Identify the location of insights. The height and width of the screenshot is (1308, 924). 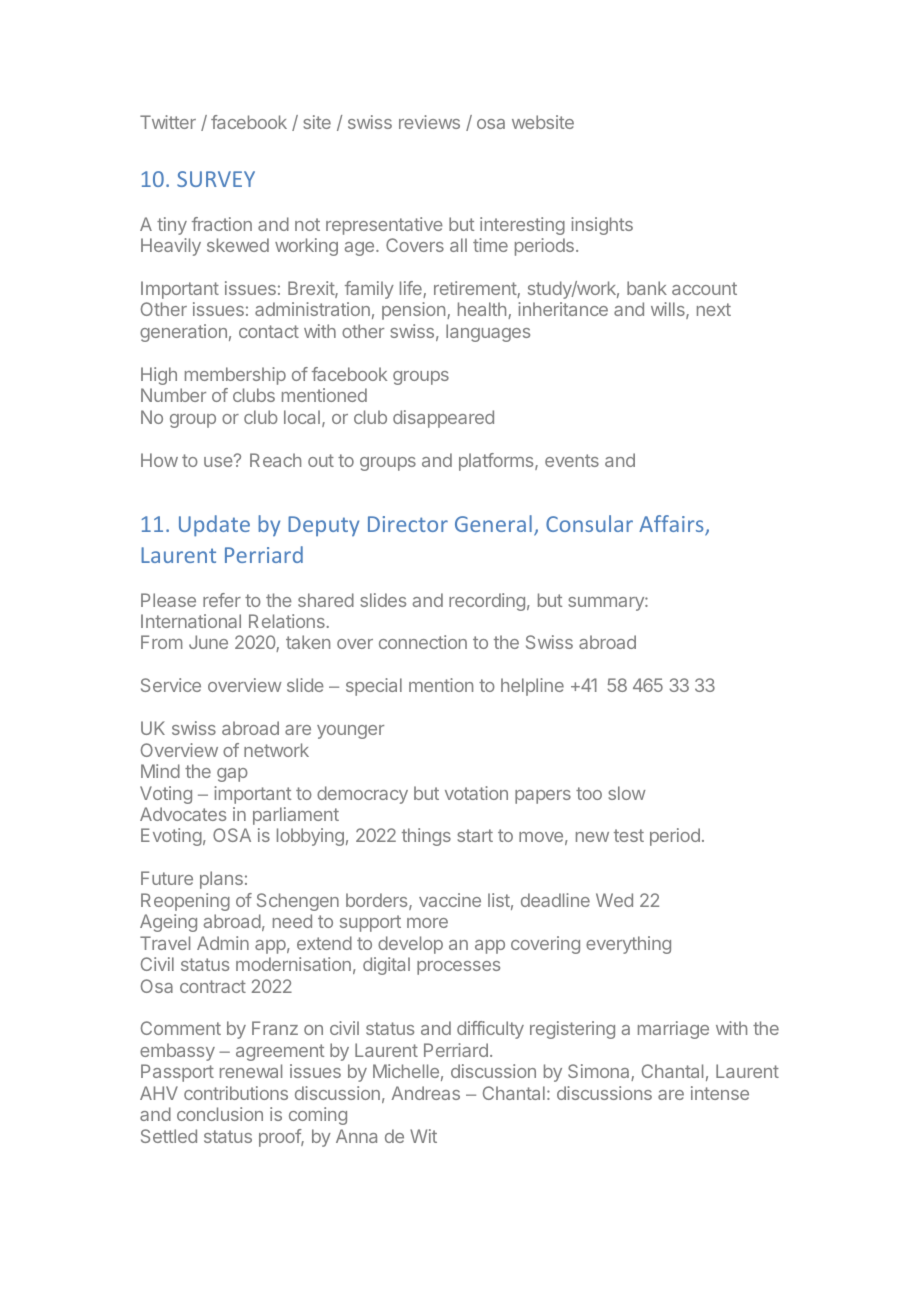
(602, 226).
